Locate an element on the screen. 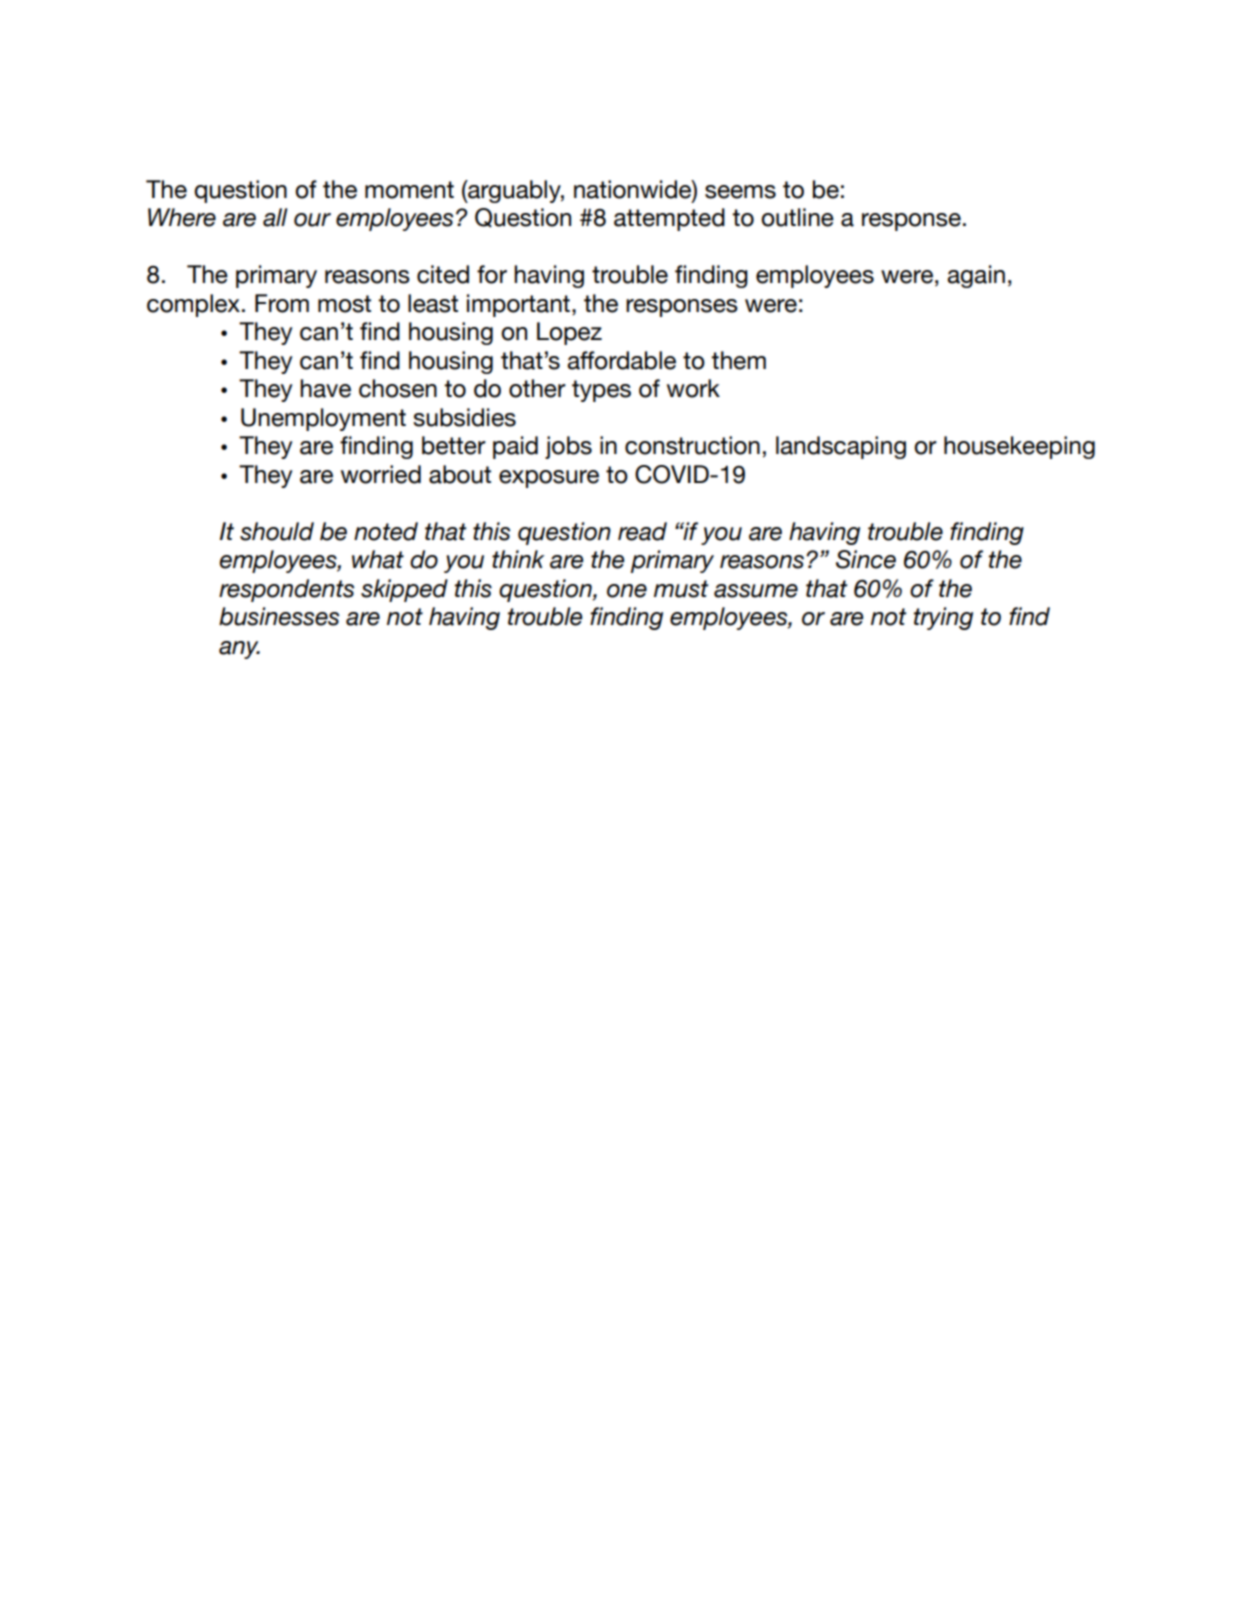  jobs is located at coordinates (568, 447).
